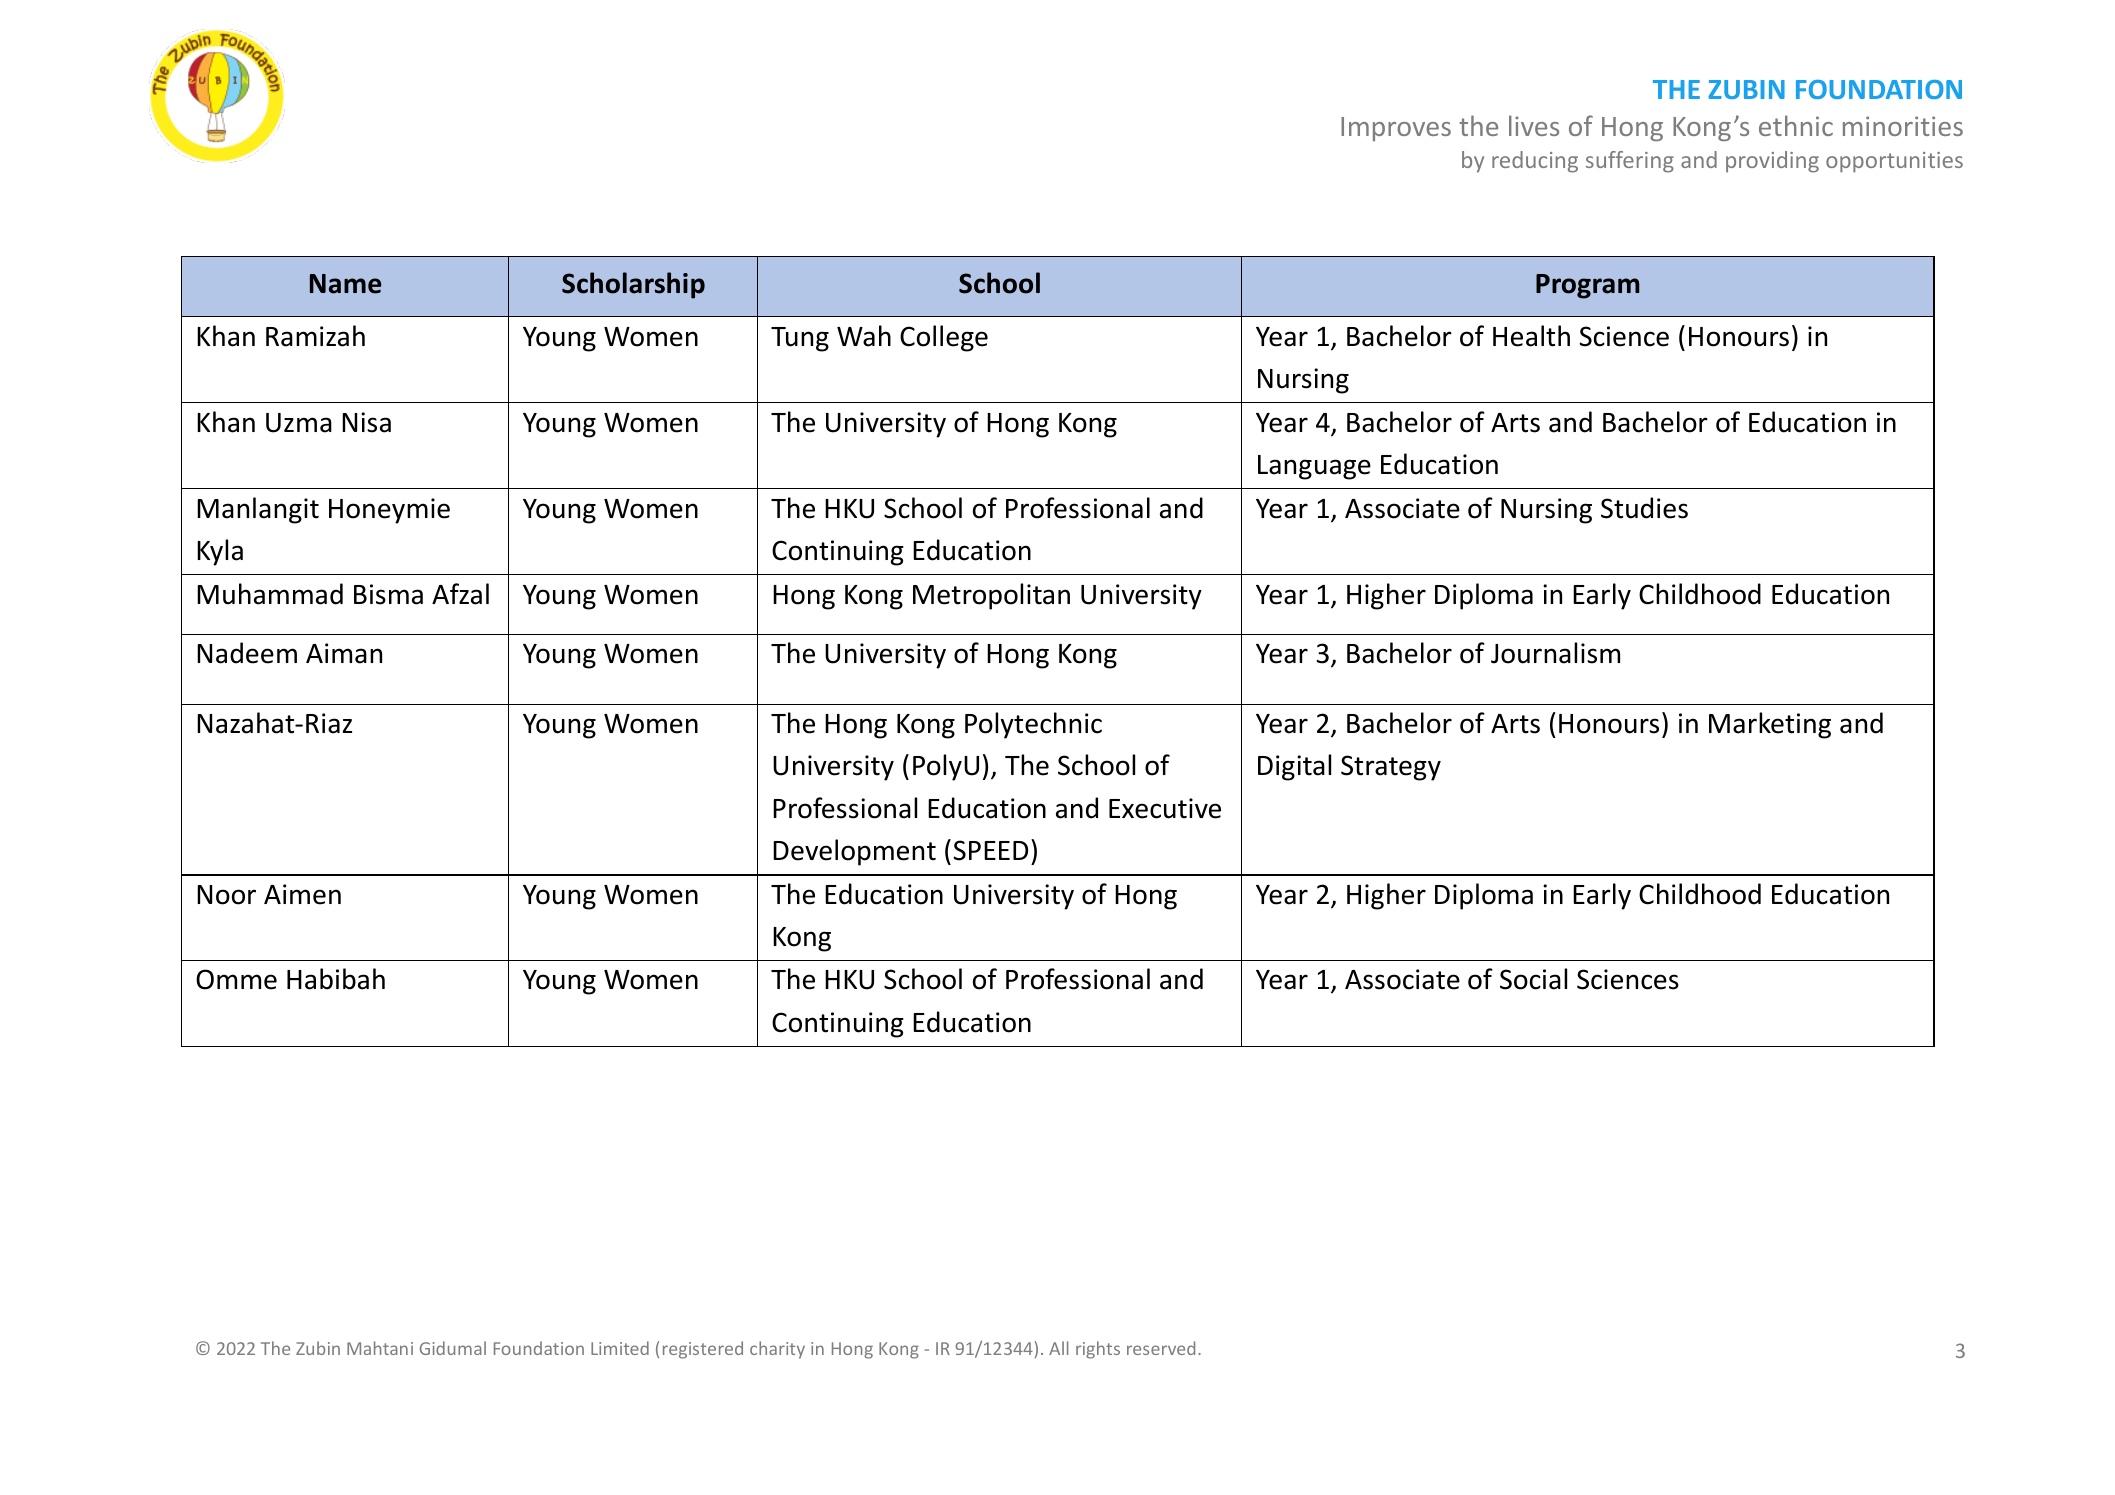  I want to click on All, so click(1058, 1348).
